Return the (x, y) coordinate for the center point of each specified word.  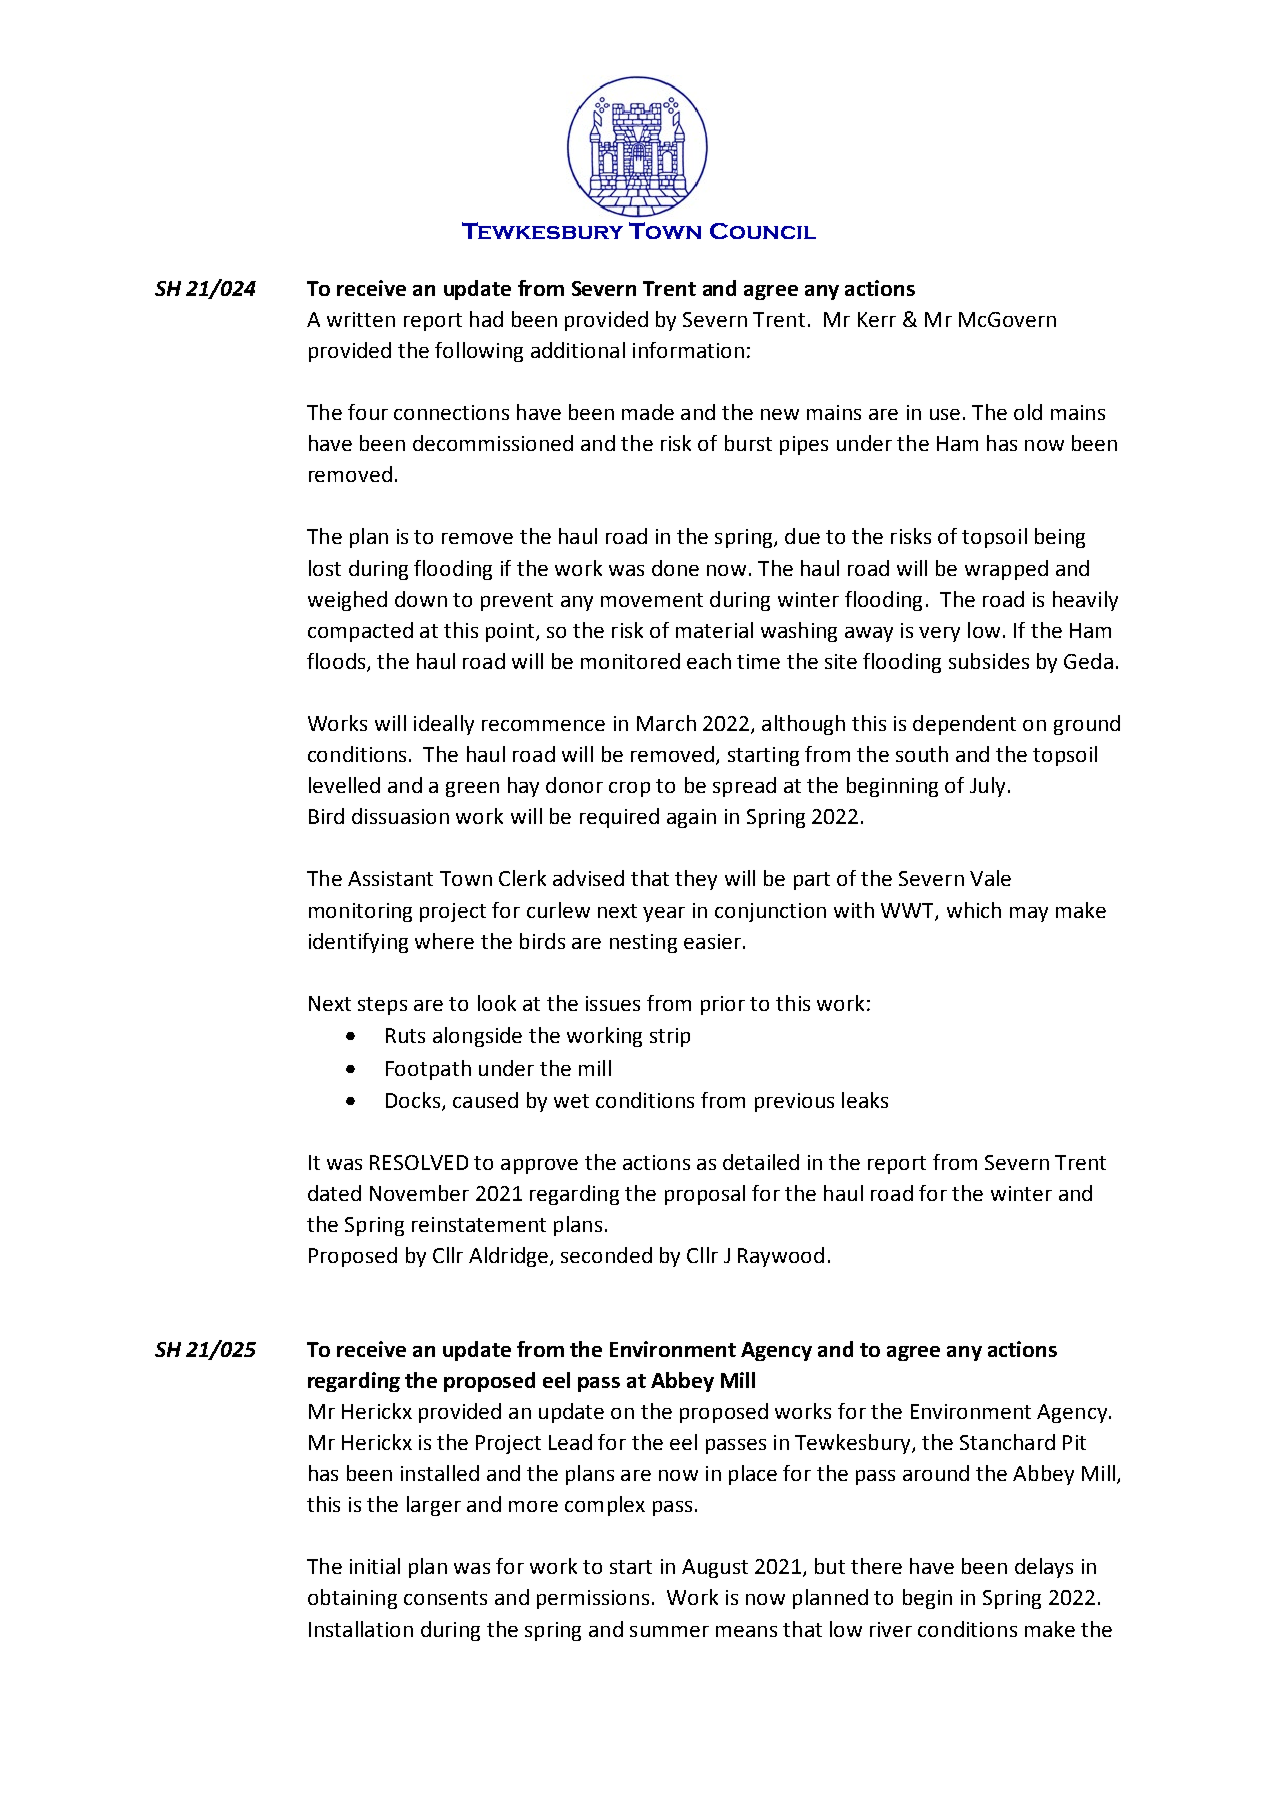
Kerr (877, 319)
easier (712, 941)
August (715, 1568)
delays (1044, 1568)
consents (445, 1598)
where (444, 941)
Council (763, 231)
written (361, 319)
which (974, 910)
